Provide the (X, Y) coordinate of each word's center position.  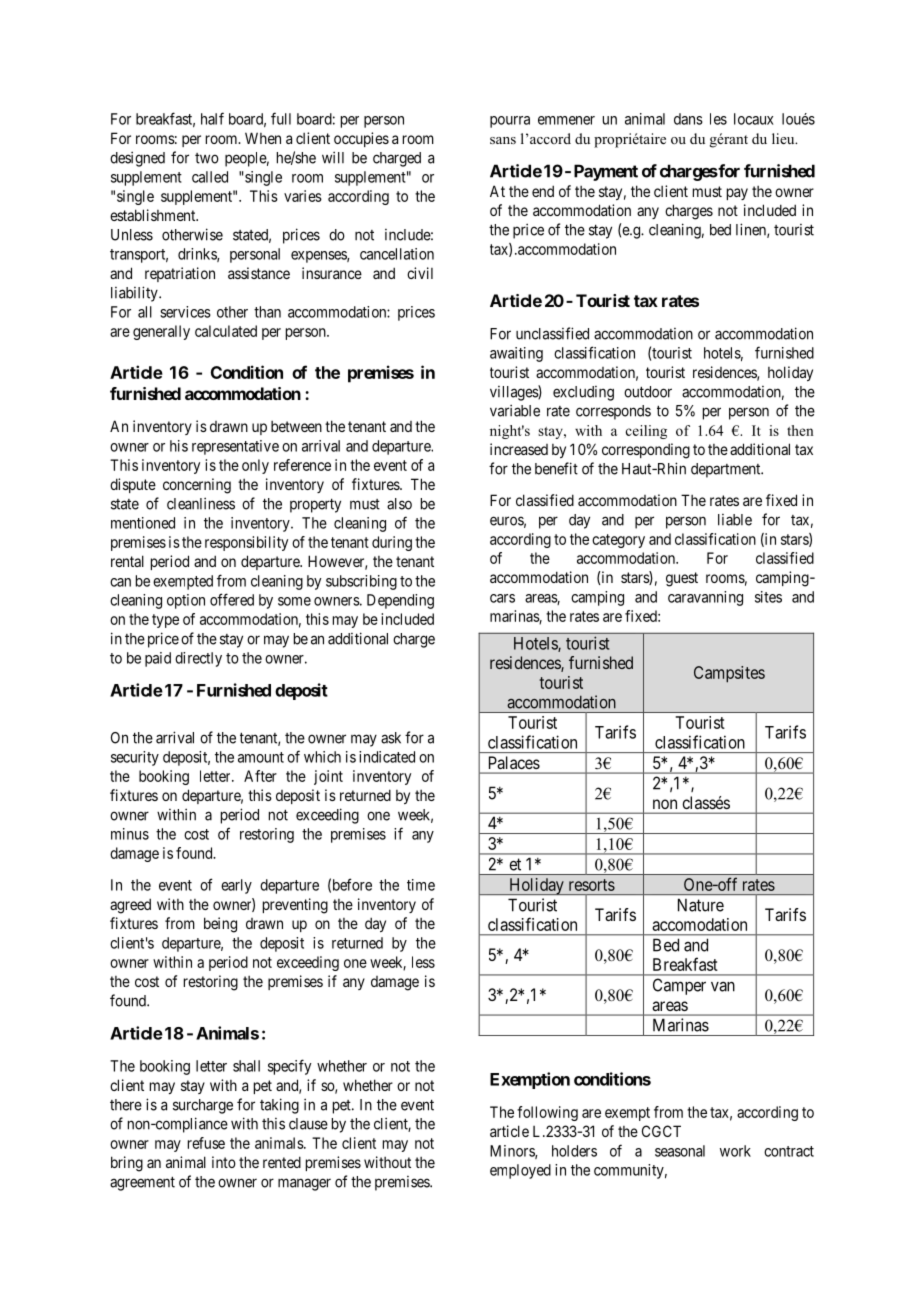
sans (503, 140)
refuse (206, 1143)
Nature (701, 905)
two (207, 158)
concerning (197, 486)
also (399, 504)
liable (735, 520)
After (260, 776)
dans (688, 119)
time (421, 885)
